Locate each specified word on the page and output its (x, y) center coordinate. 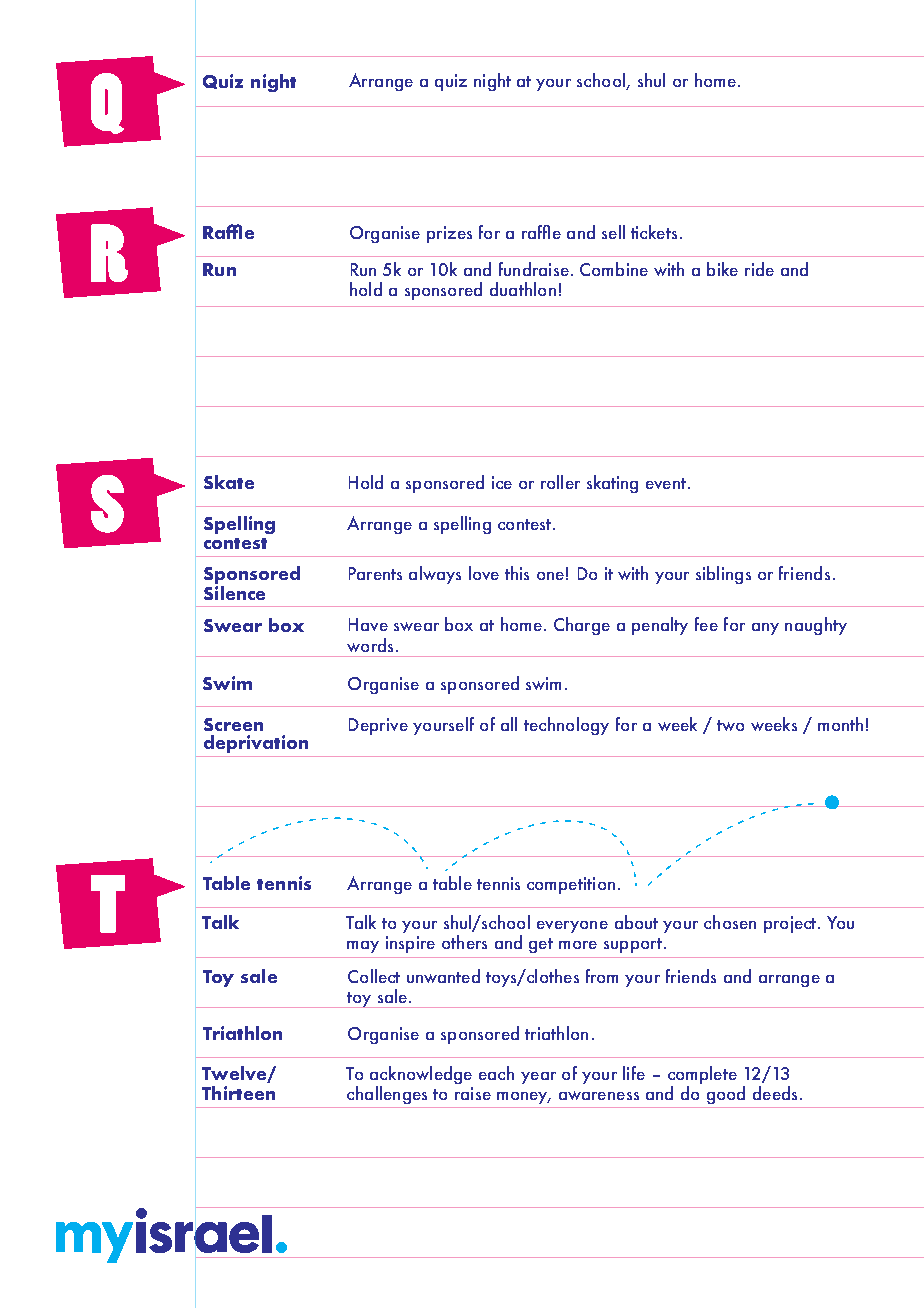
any (765, 629)
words (370, 645)
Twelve (235, 1074)
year (538, 1078)
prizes (449, 234)
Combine (614, 269)
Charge (582, 626)
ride (759, 269)
